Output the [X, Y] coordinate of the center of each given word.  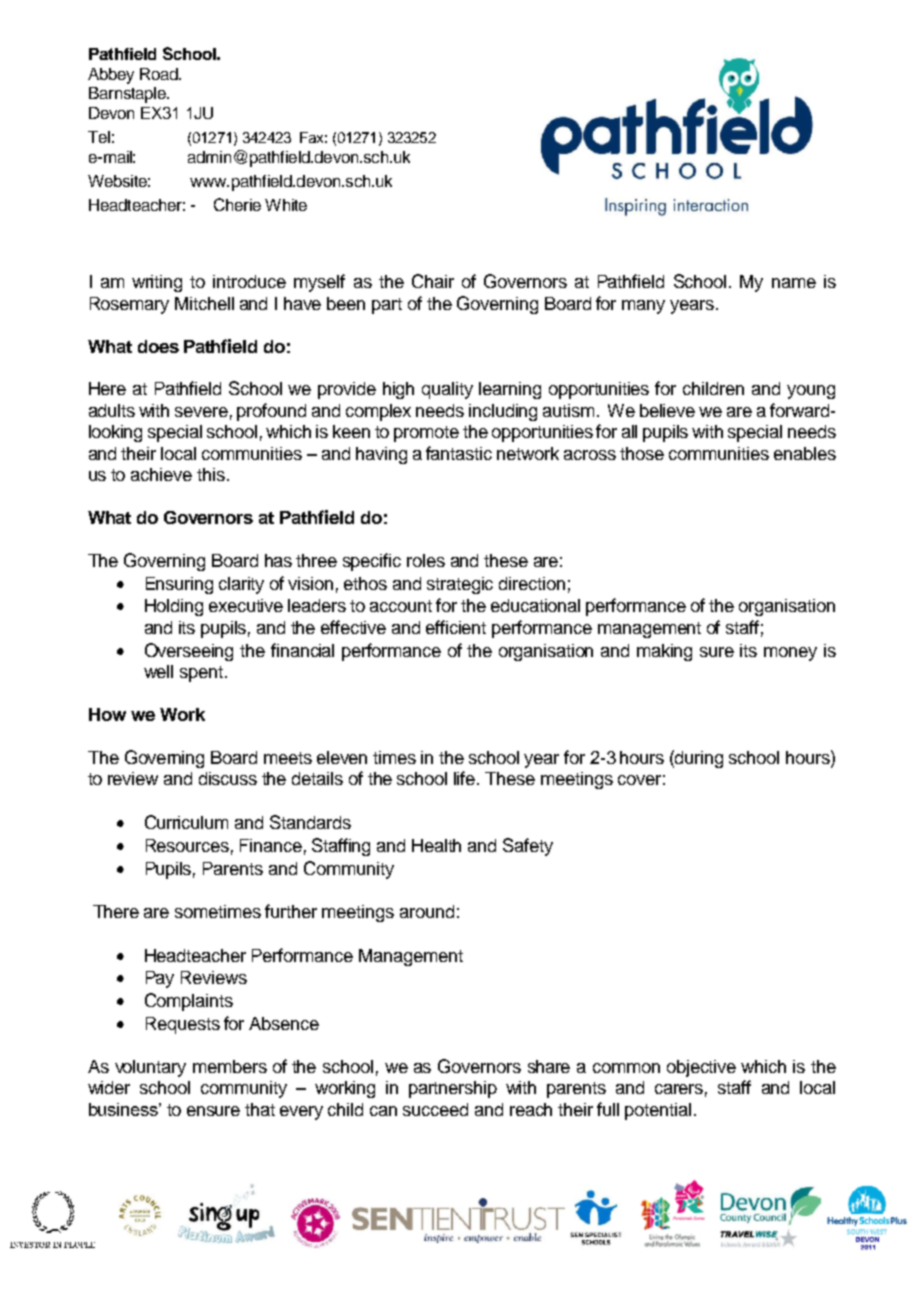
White [286, 205]
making [664, 652]
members [230, 1066]
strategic [460, 585]
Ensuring [179, 585]
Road [160, 74]
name [794, 283]
